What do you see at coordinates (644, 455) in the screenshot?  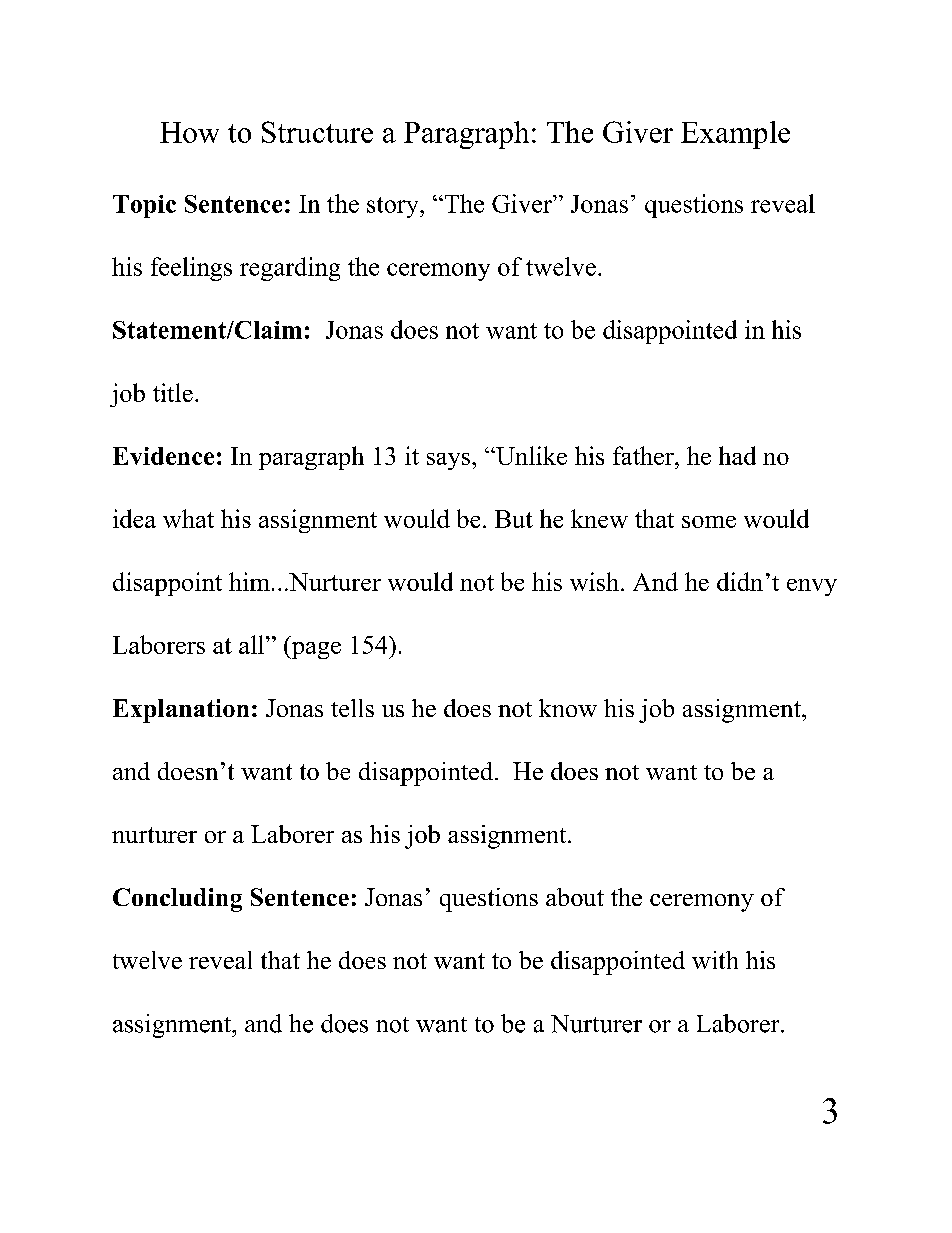 I see `father` at bounding box center [644, 455].
